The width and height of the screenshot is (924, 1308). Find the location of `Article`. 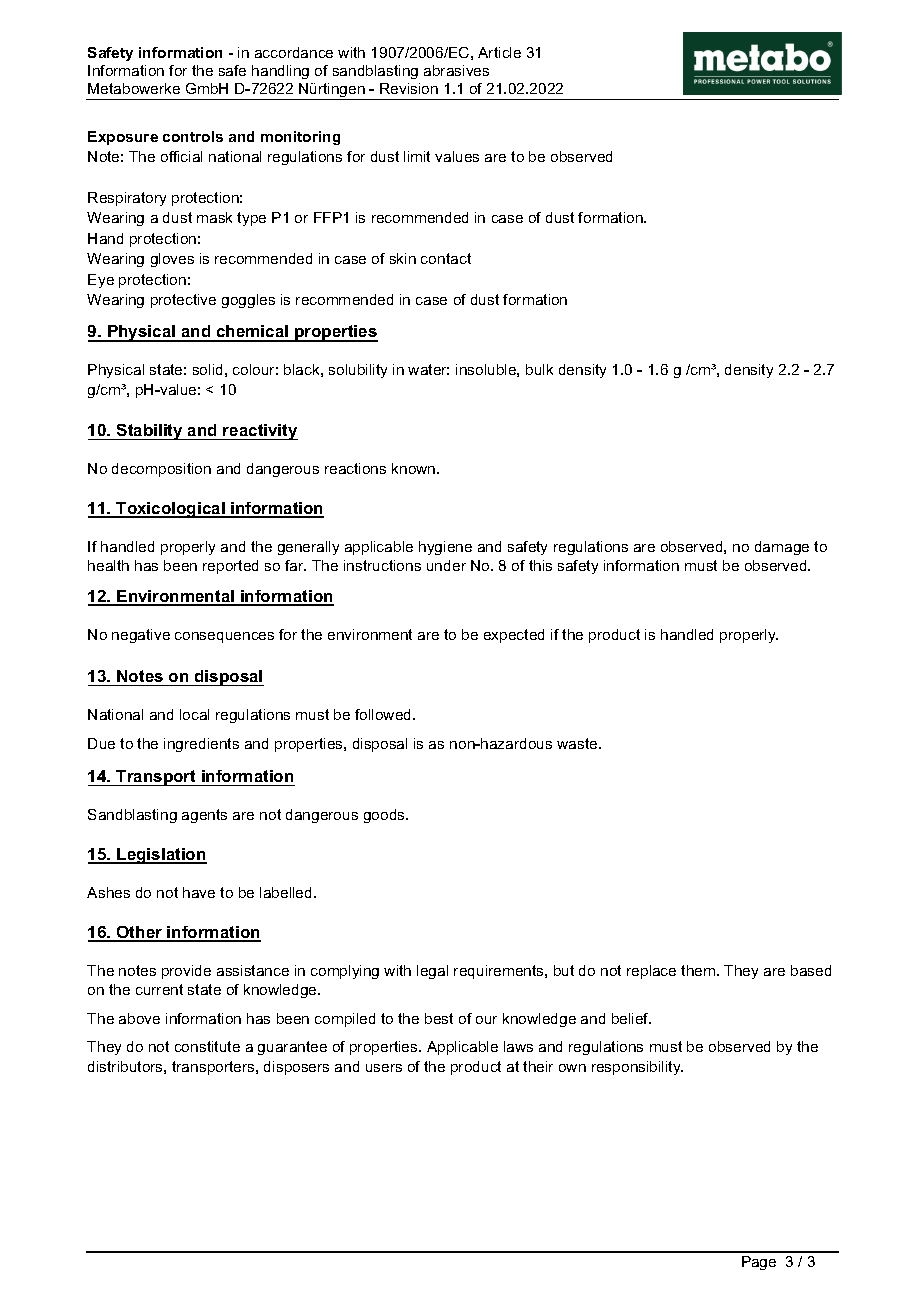

Article is located at coordinates (499, 52).
